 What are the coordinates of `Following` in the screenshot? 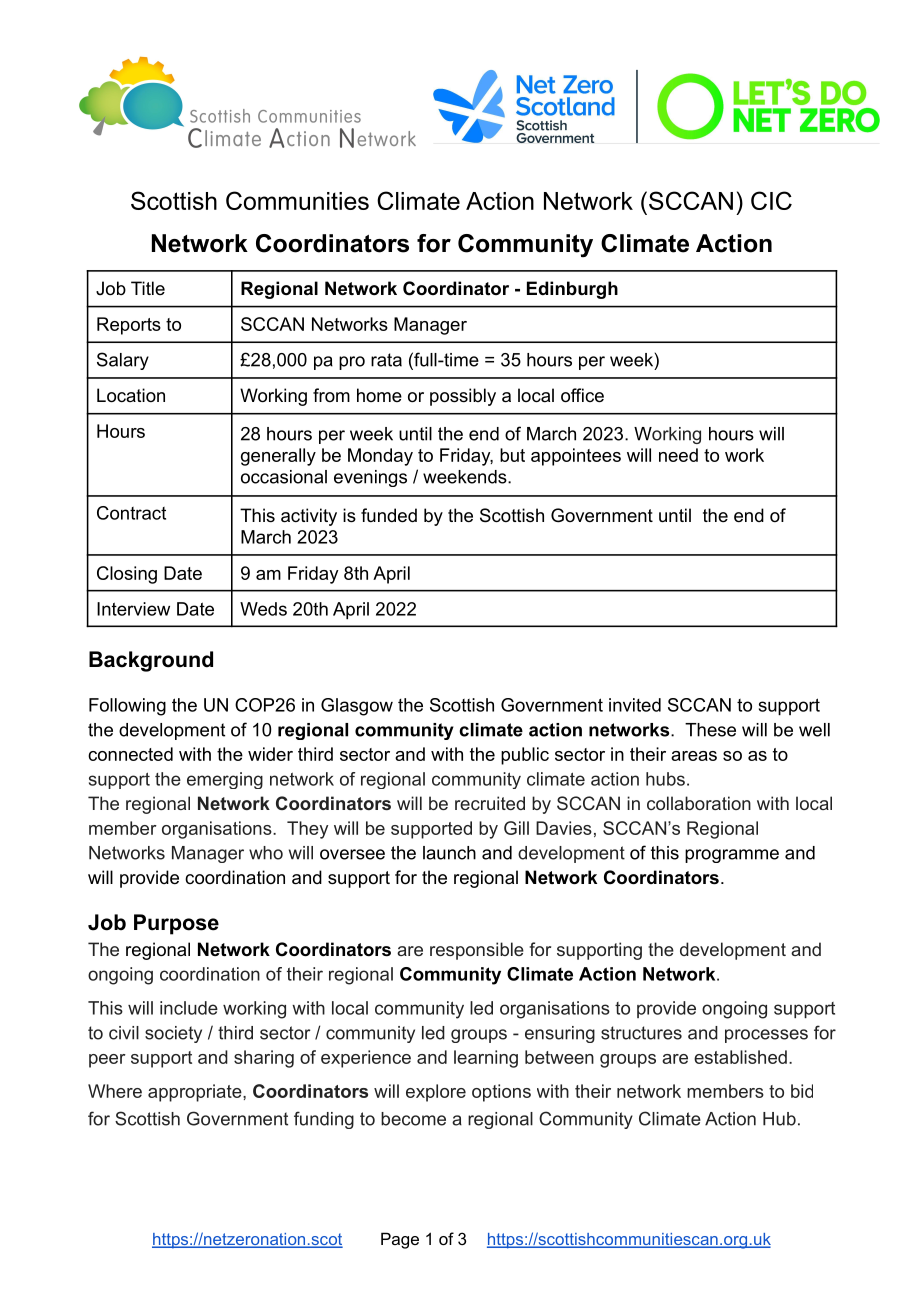 It's located at (127, 707).
